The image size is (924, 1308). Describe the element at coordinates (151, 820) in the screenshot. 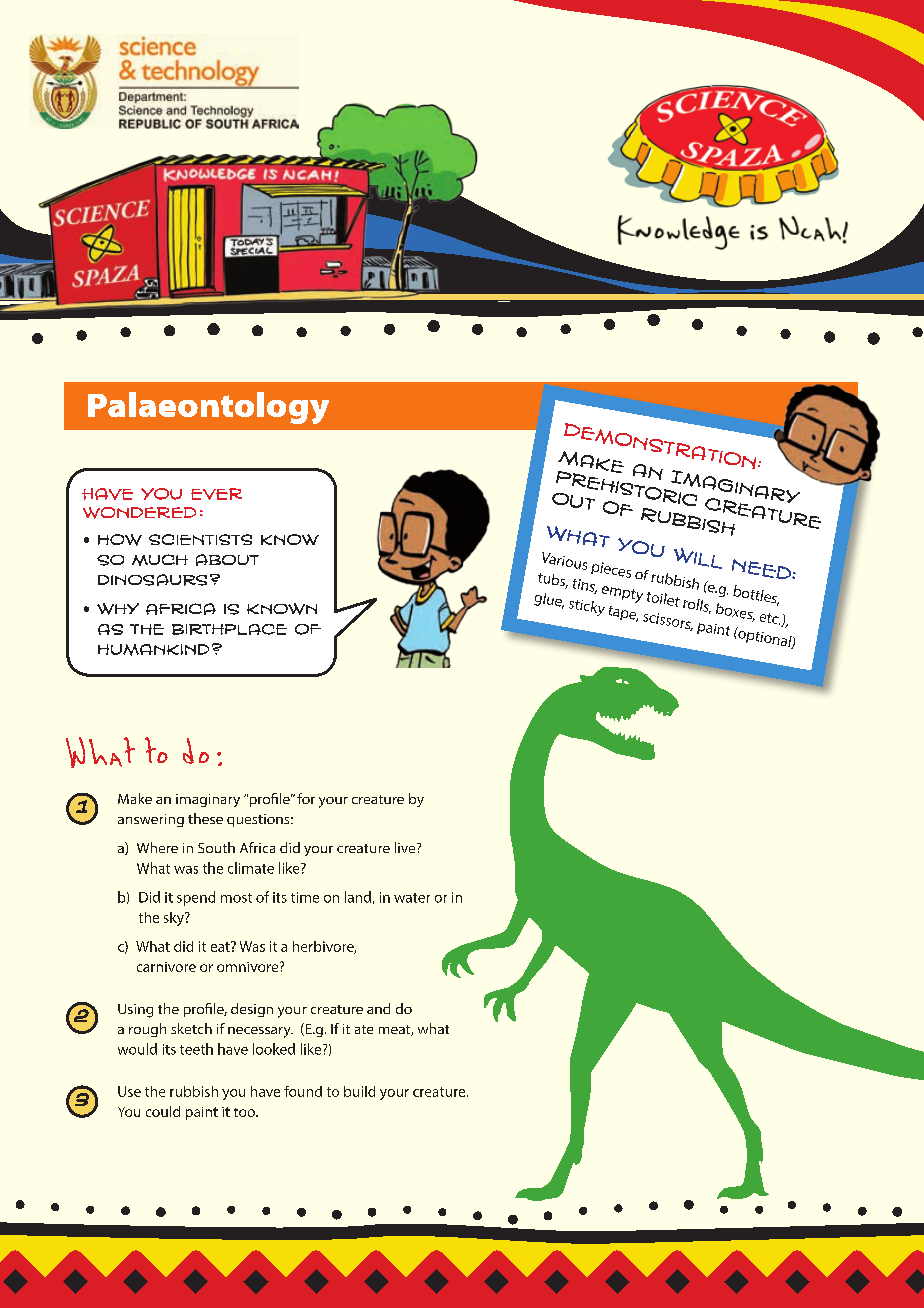

I see `answering` at that location.
